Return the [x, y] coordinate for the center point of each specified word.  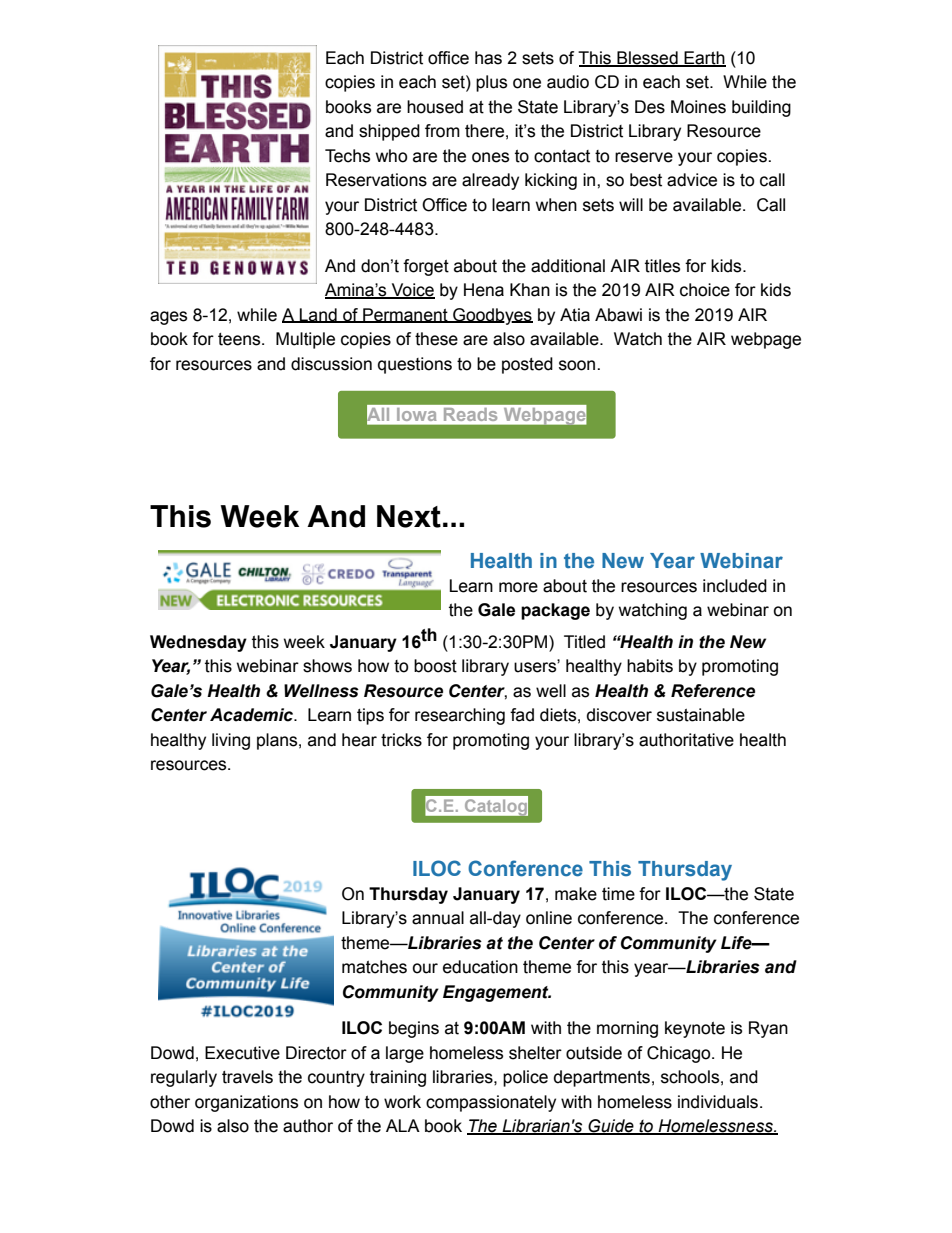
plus [491, 83]
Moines [698, 107]
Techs [347, 156]
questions [415, 365]
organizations [246, 1103]
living [231, 741]
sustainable [701, 715]
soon [578, 365]
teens [240, 339]
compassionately [491, 1103]
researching [460, 716]
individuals [718, 1102]
